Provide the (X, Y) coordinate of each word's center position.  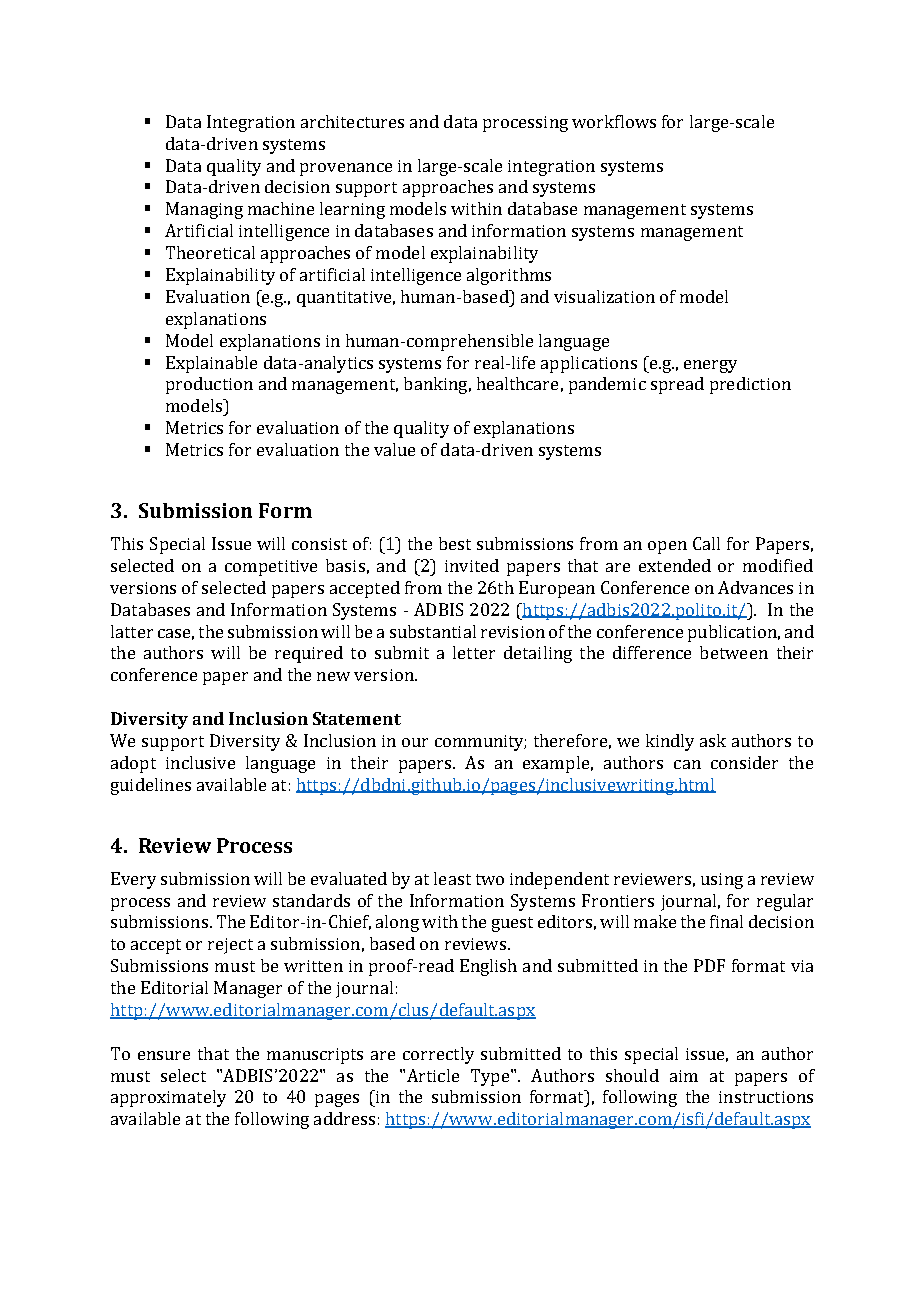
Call (706, 543)
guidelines (151, 786)
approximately (168, 1098)
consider (744, 762)
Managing (204, 210)
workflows (614, 121)
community (480, 743)
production (209, 385)
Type (490, 1077)
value (394, 449)
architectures (352, 121)
